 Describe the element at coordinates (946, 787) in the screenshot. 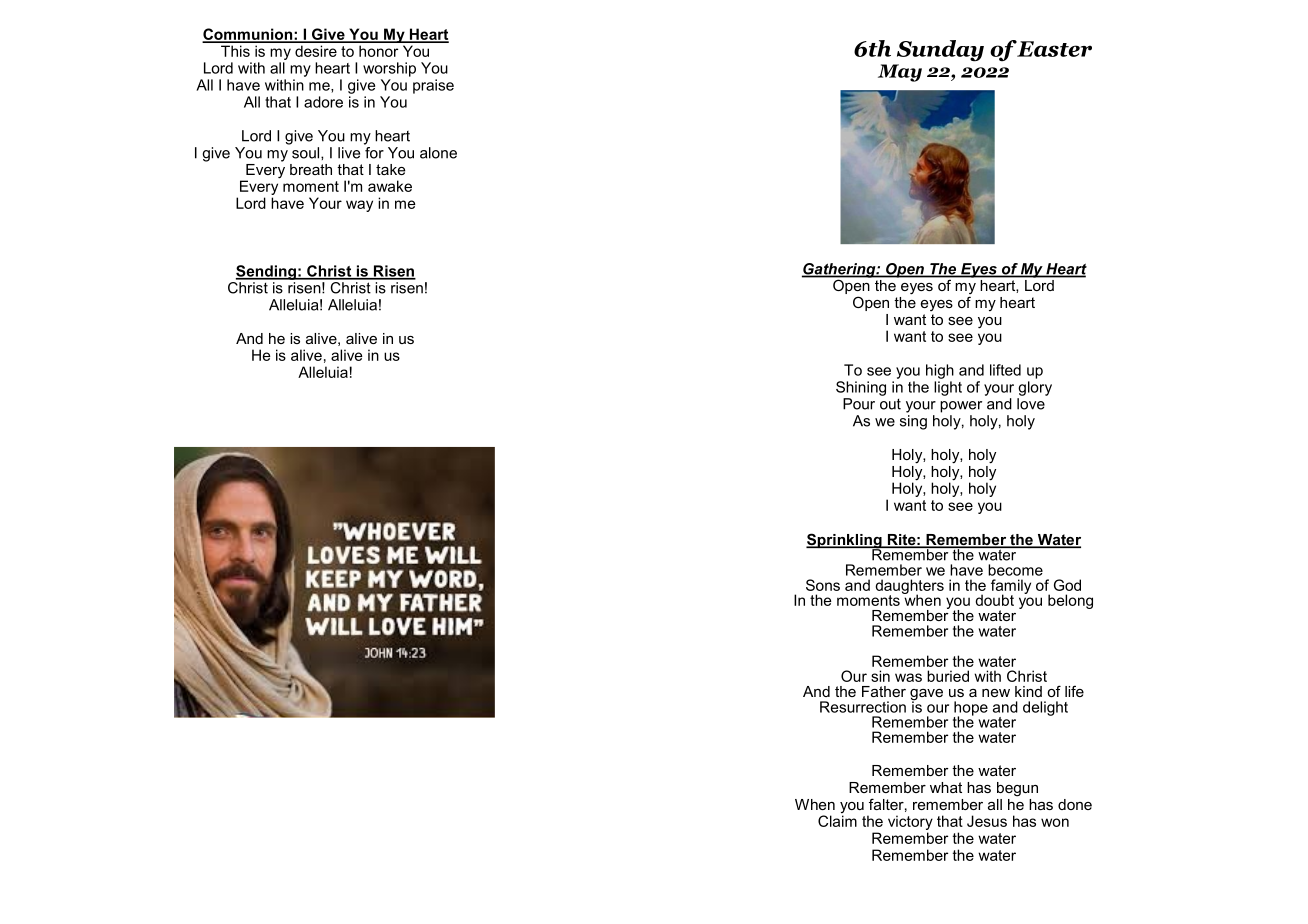

I see `what` at that location.
